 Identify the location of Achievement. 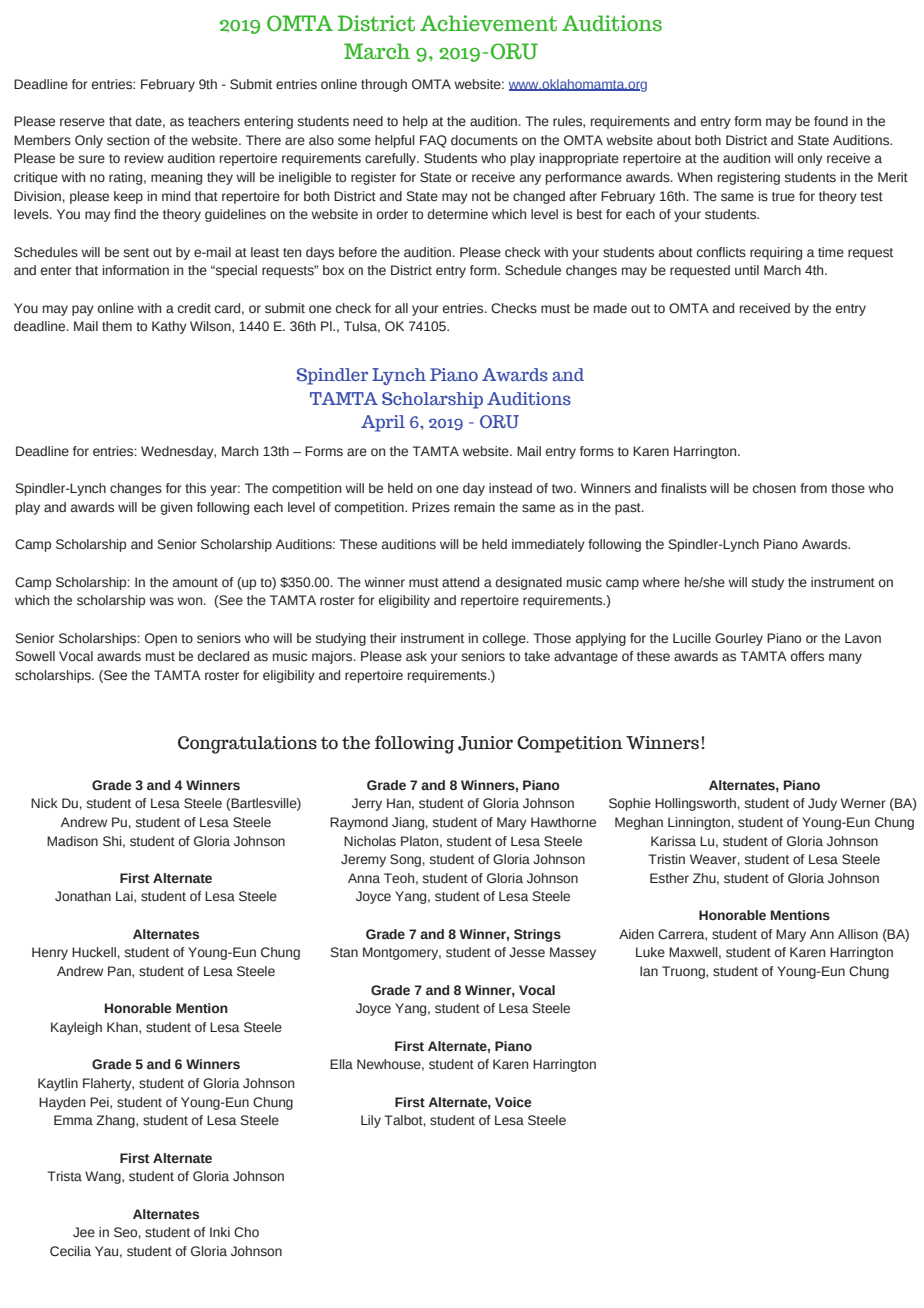
(488, 23).
